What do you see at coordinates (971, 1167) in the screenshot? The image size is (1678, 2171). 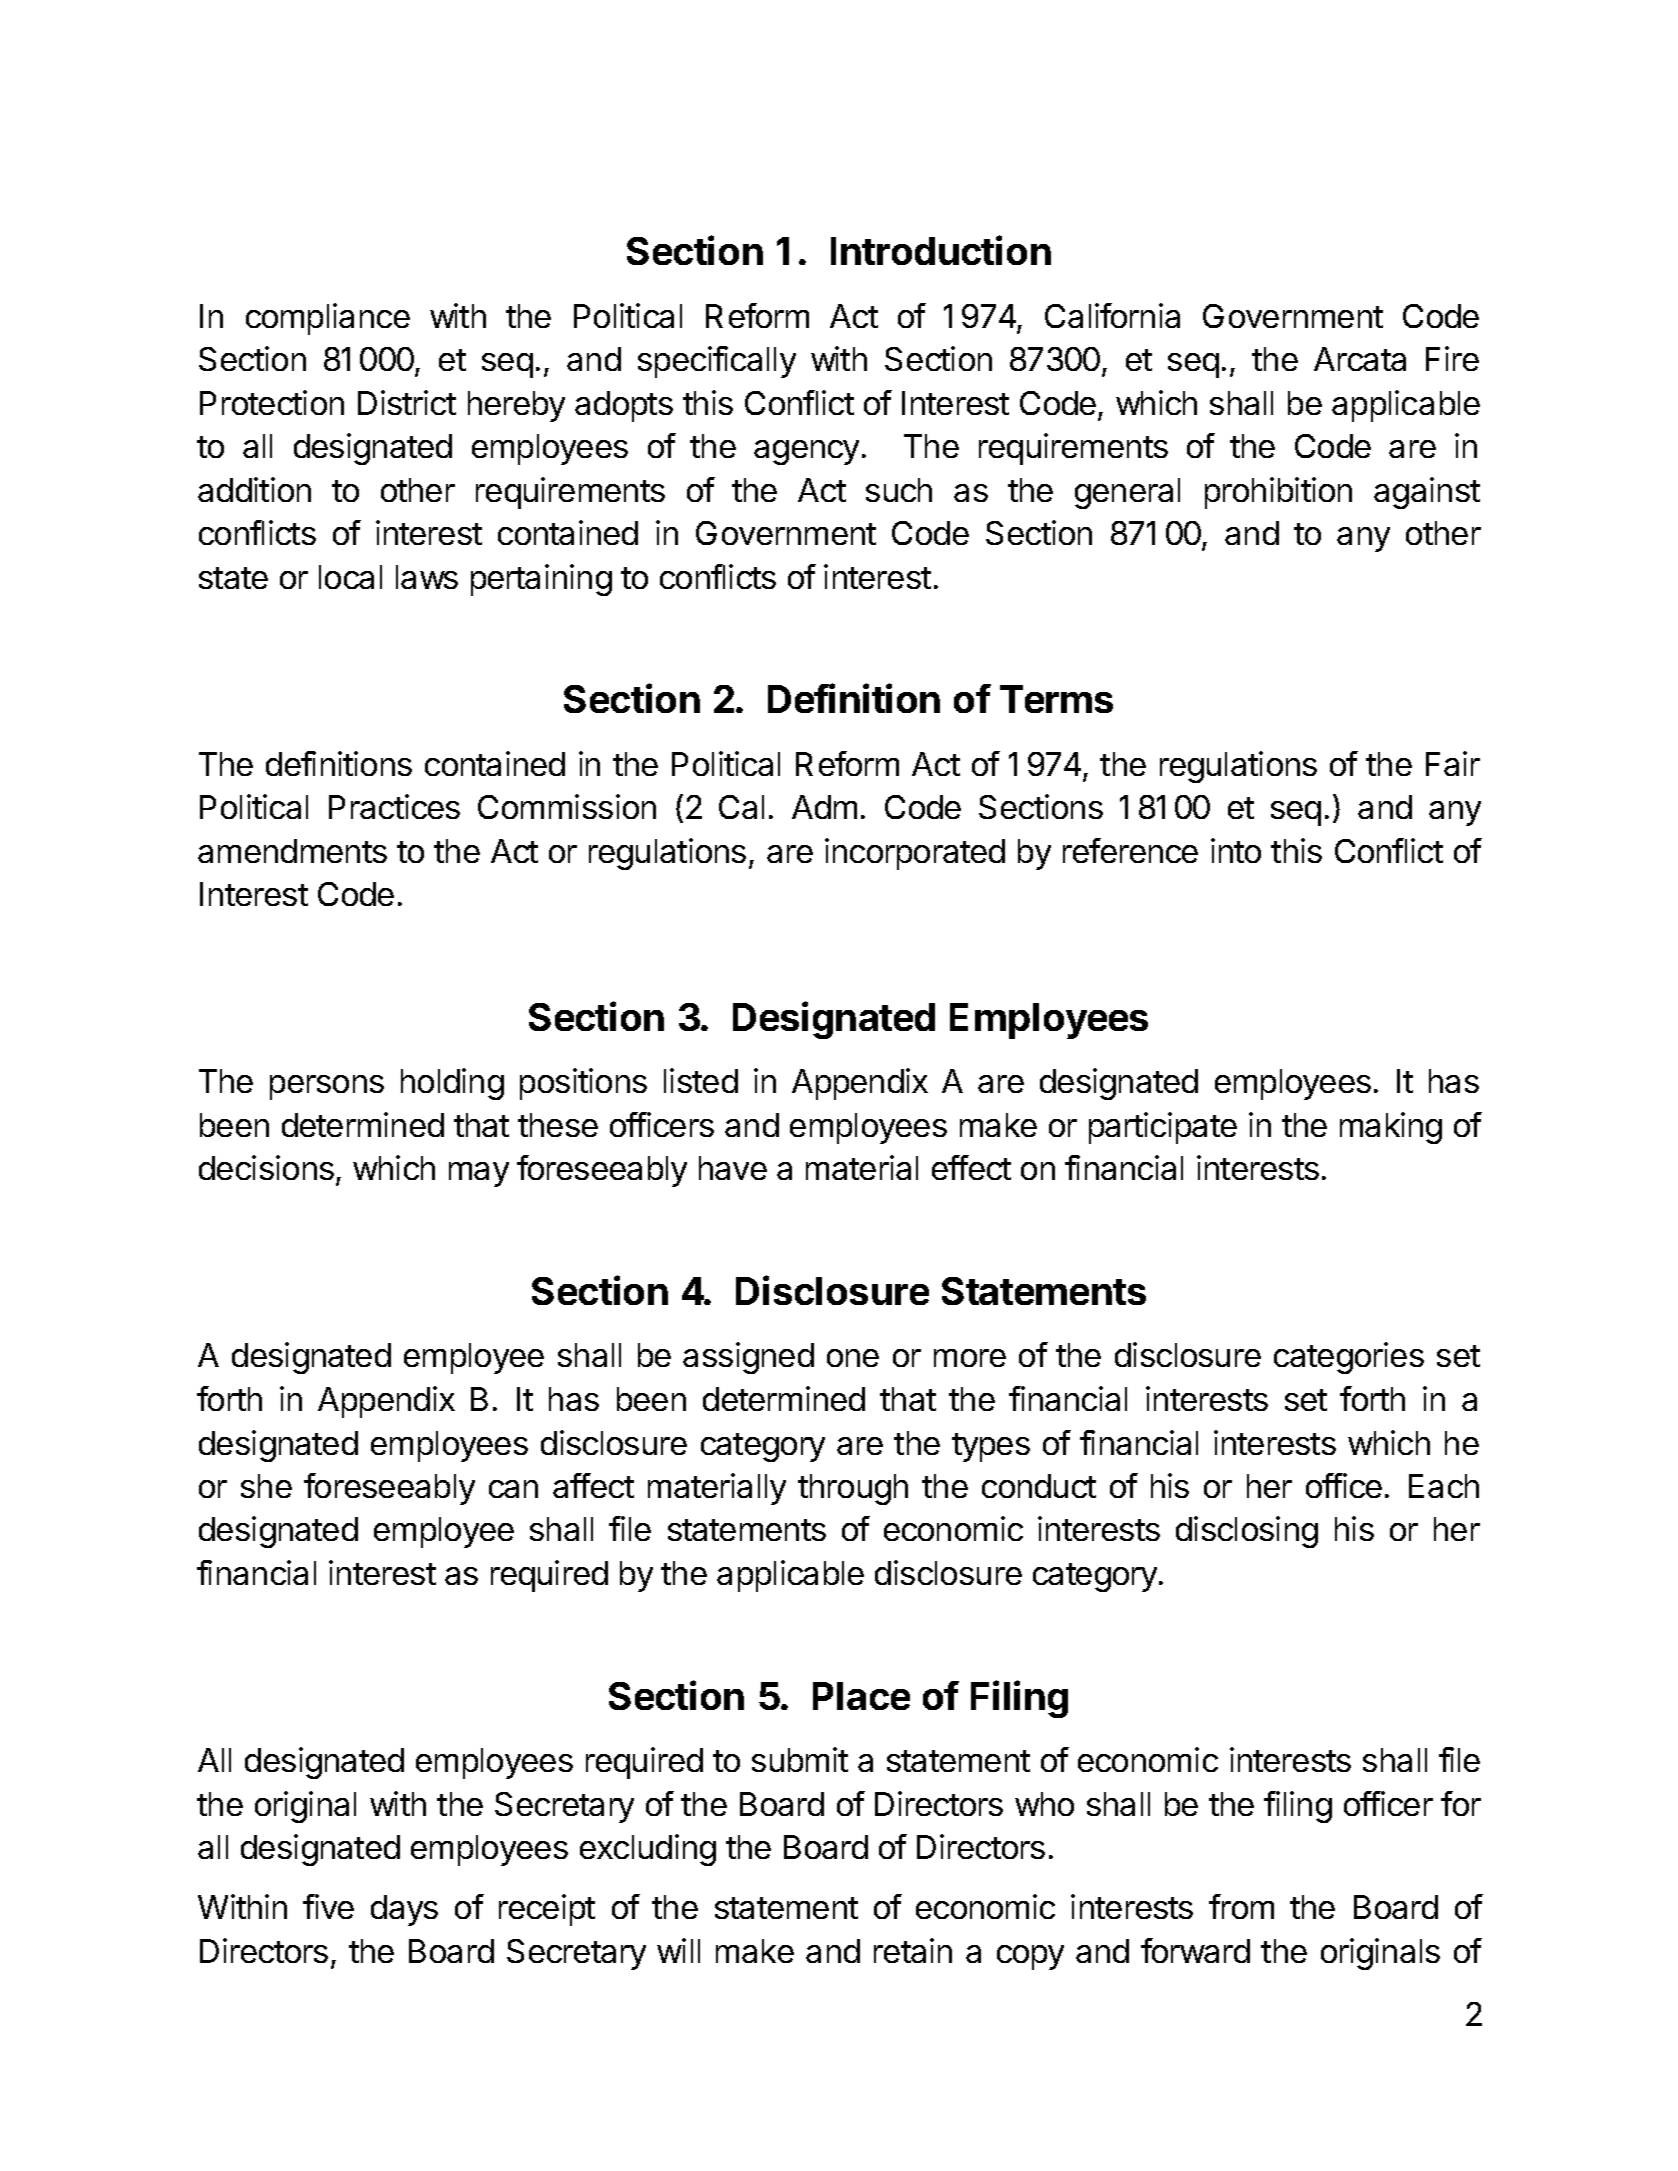 I see `effect` at bounding box center [971, 1167].
